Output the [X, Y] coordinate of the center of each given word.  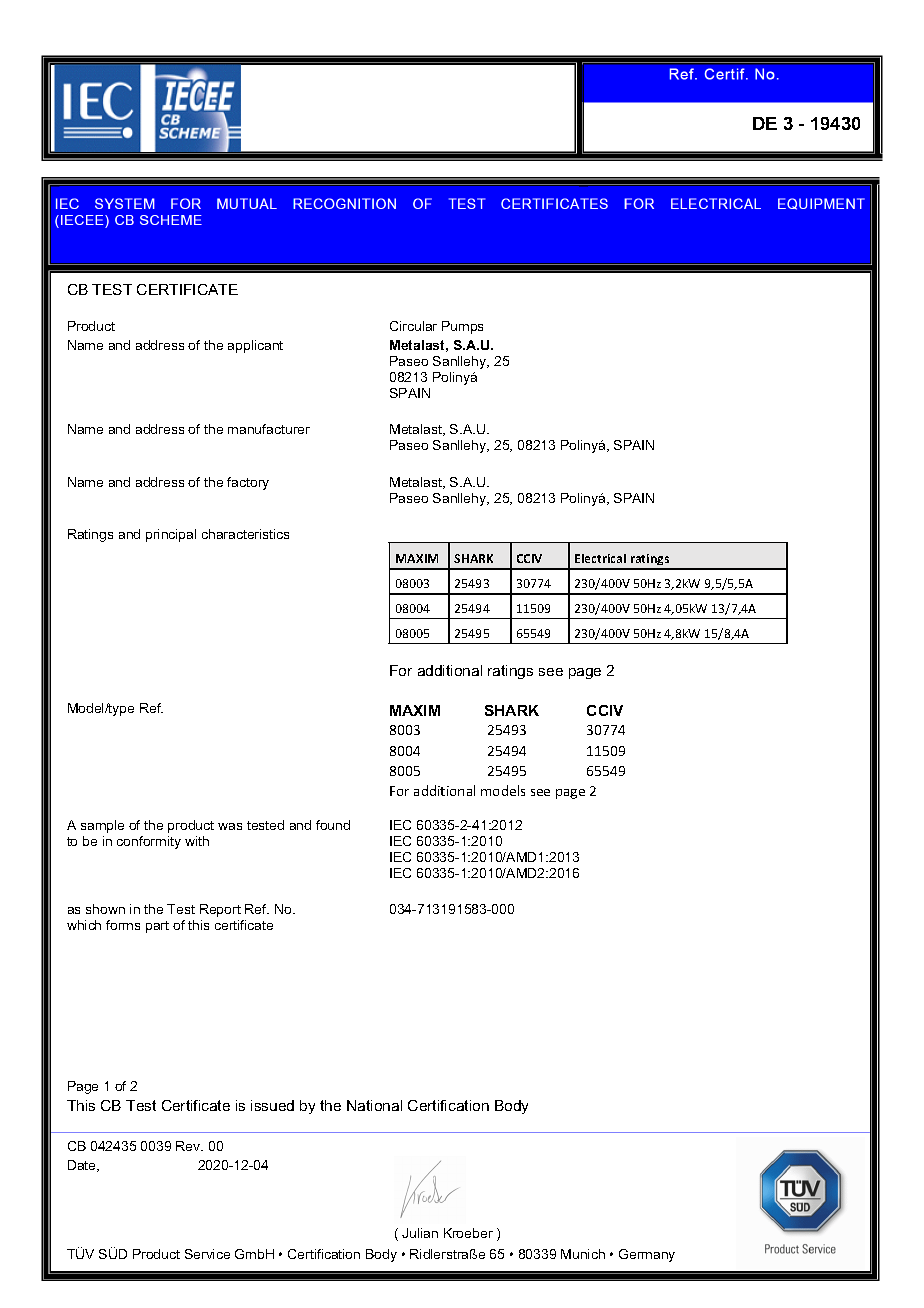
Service [207, 1254]
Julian [420, 1233]
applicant [255, 346]
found [333, 825]
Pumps [462, 327]
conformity [149, 842]
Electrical [600, 558]
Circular [413, 326]
